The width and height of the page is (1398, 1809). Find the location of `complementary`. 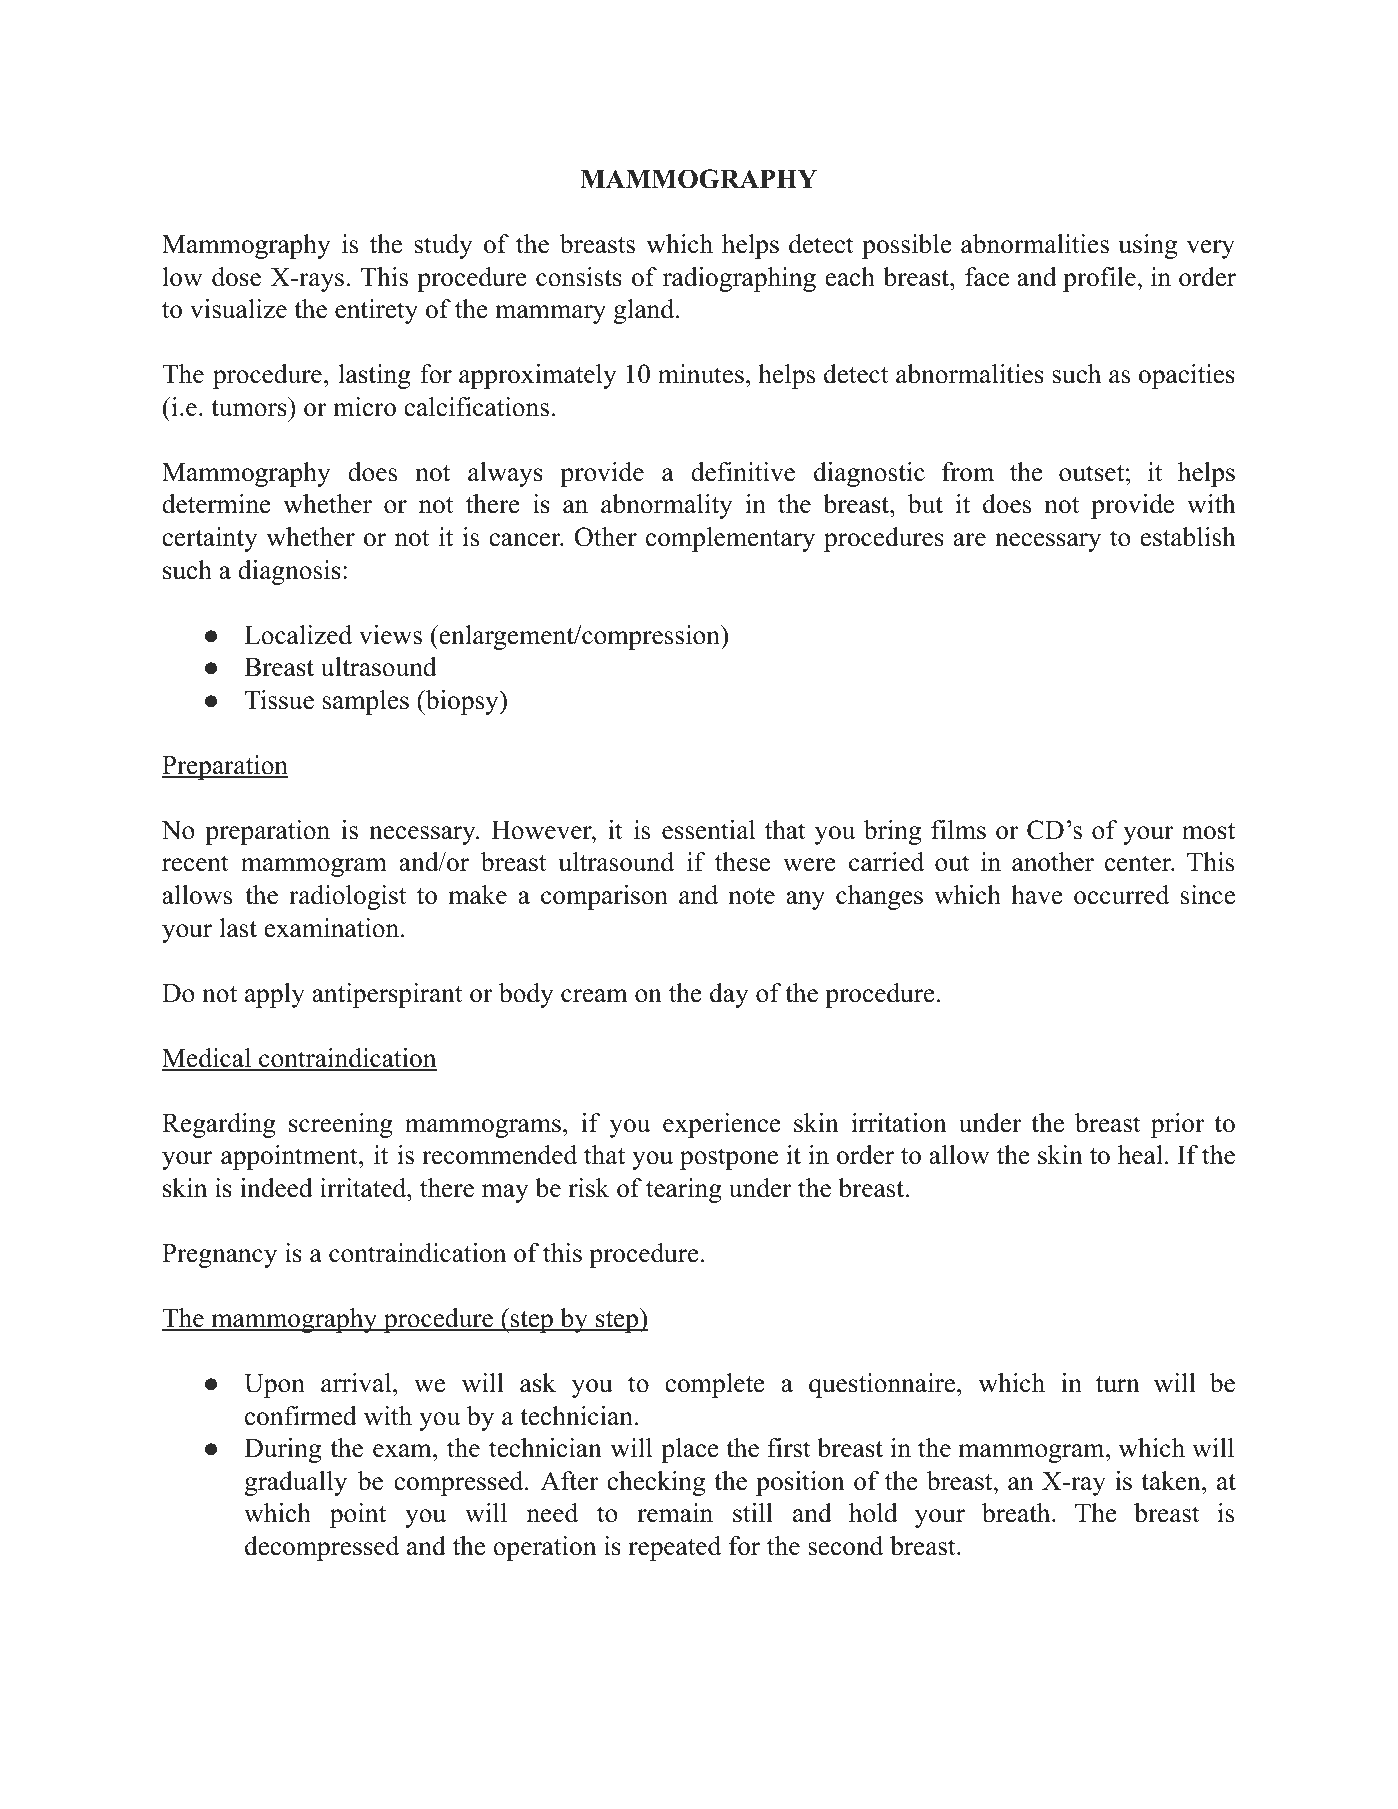

complementary is located at coordinates (730, 539).
